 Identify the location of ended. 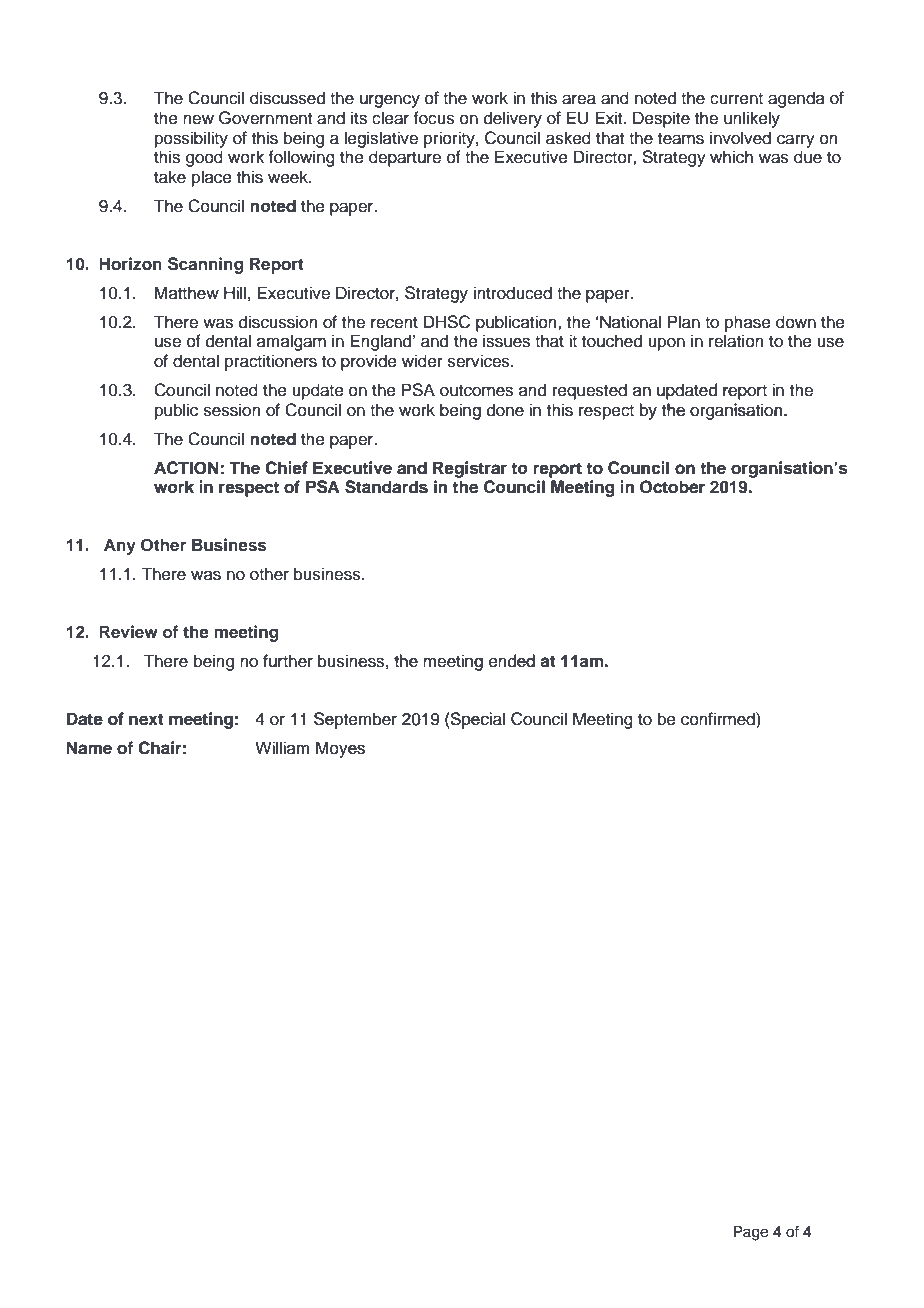
(512, 661).
